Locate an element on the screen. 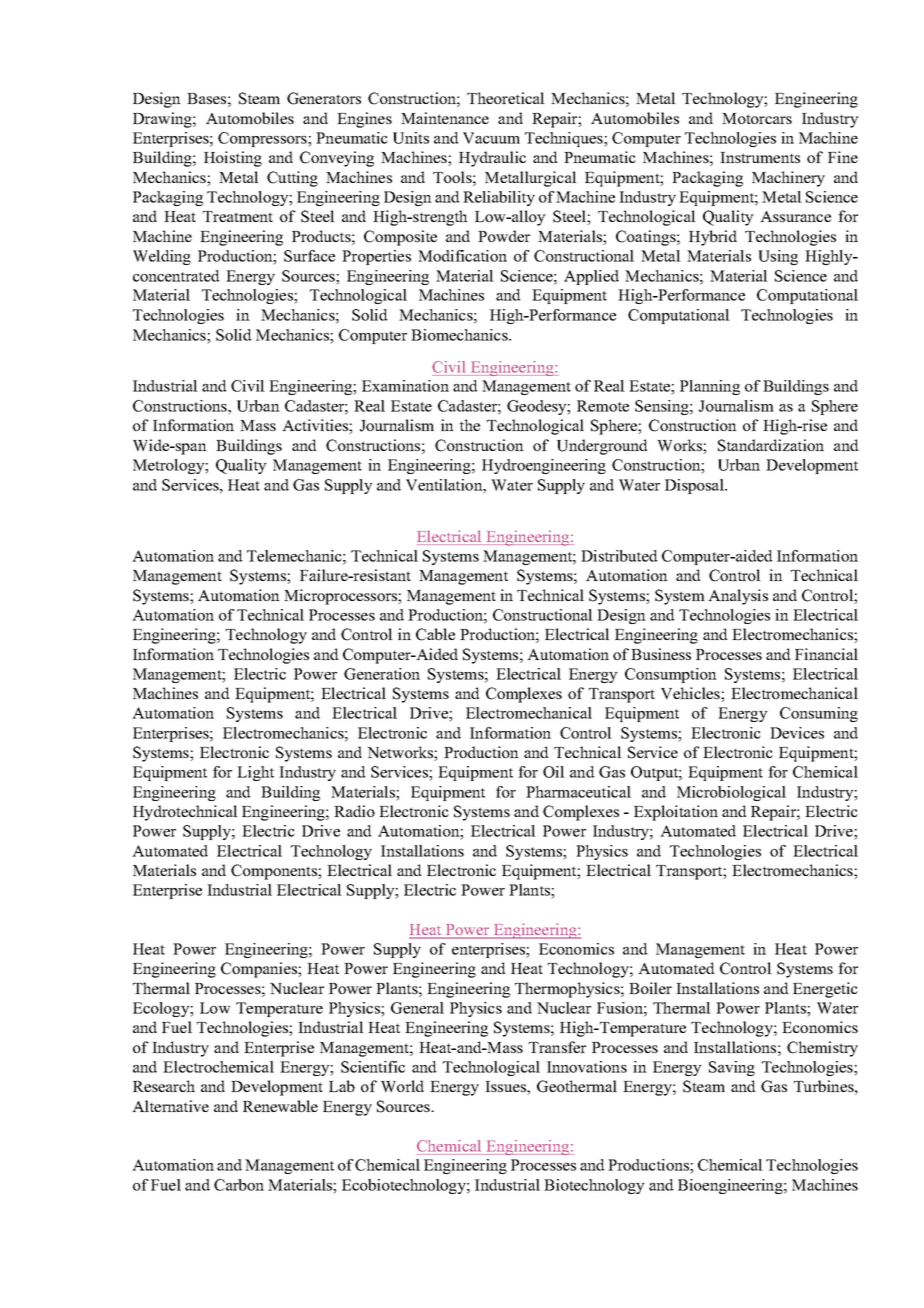 The width and height of the screenshot is (924, 1308). Cable is located at coordinates (435, 634).
